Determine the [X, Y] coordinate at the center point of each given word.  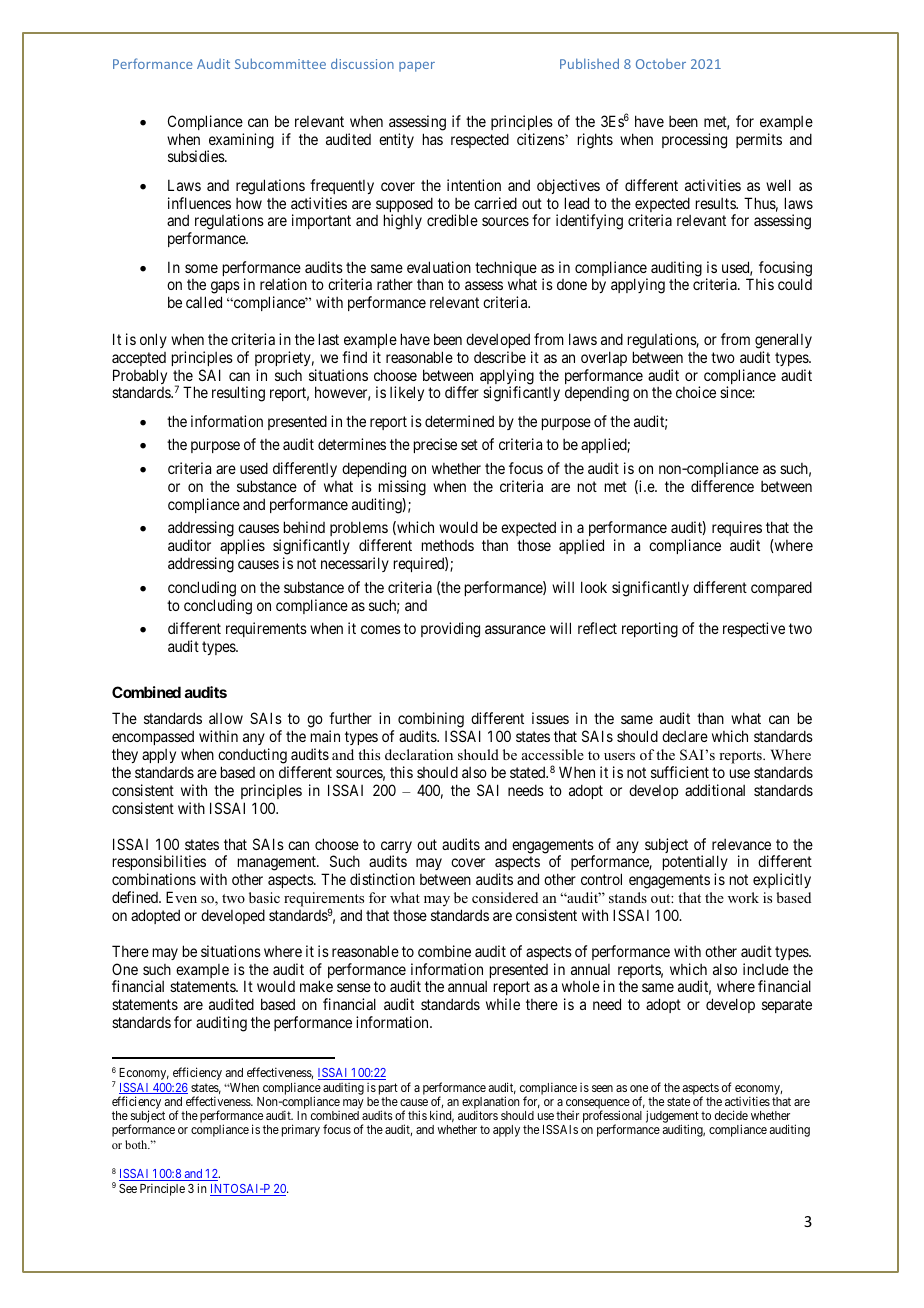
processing [694, 141]
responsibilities [159, 864]
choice [696, 392]
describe [500, 357]
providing [450, 630]
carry [396, 848]
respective [754, 629]
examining [240, 142]
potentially [695, 864]
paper [417, 67]
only [153, 340]
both [137, 1144]
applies [242, 546]
